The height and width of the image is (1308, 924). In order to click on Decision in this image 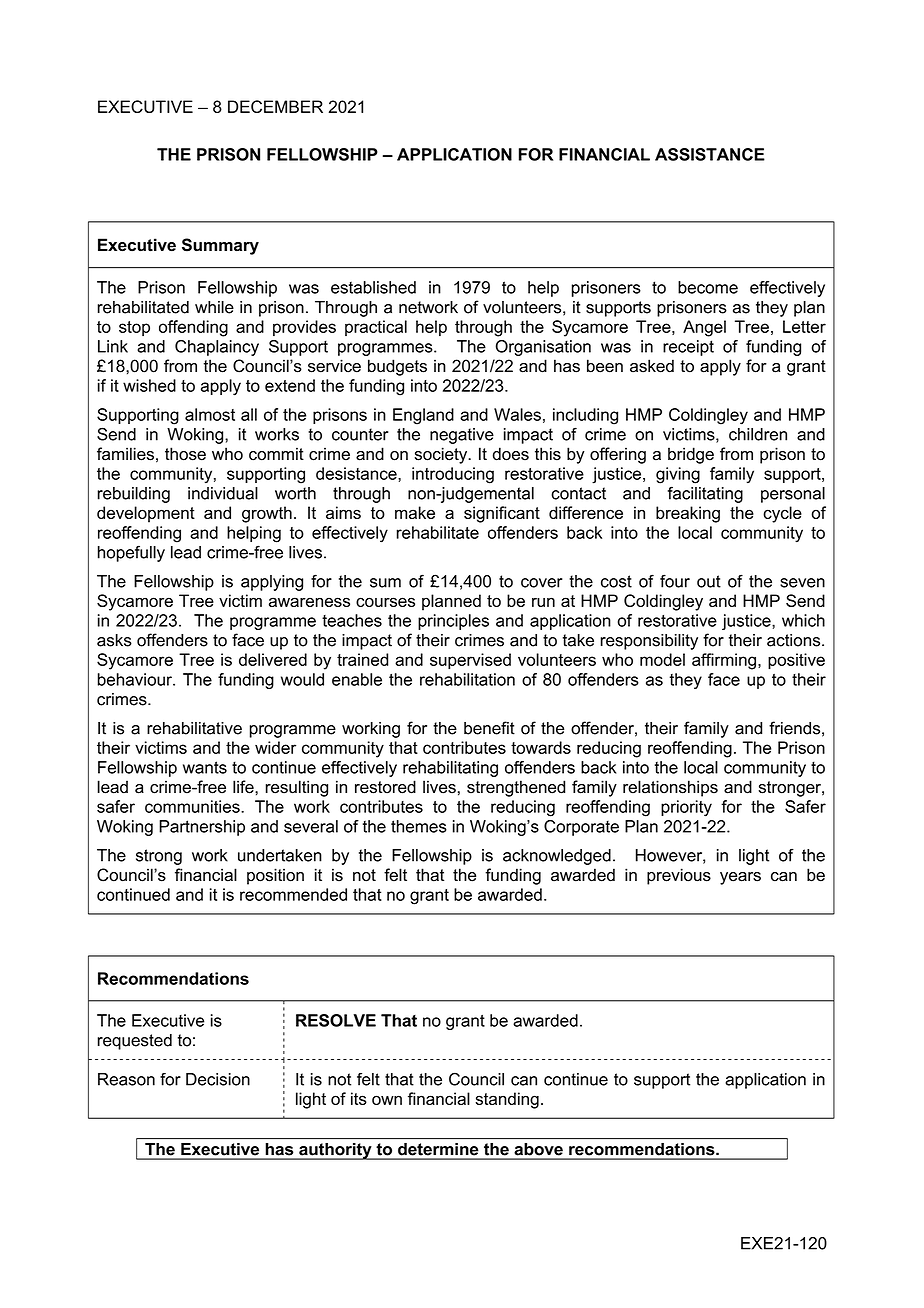, I will do `click(218, 1079)`.
